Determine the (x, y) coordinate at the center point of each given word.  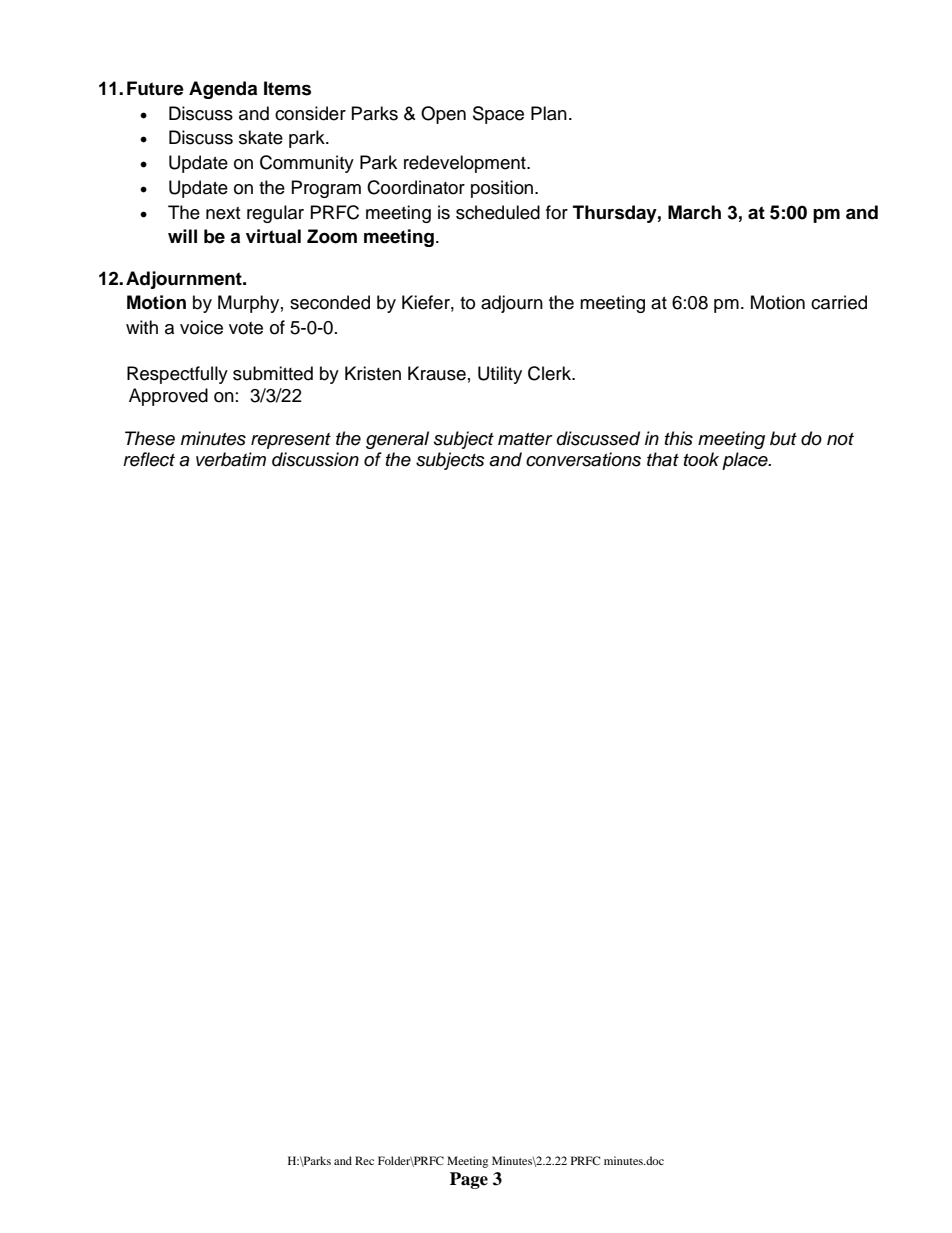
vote (246, 328)
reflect (149, 459)
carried (839, 302)
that (663, 459)
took (701, 459)
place (746, 461)
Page (469, 1180)
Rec (364, 1160)
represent (291, 441)
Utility (500, 375)
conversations (583, 459)
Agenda (223, 90)
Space (498, 115)
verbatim (231, 459)
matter (525, 439)
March (694, 212)
